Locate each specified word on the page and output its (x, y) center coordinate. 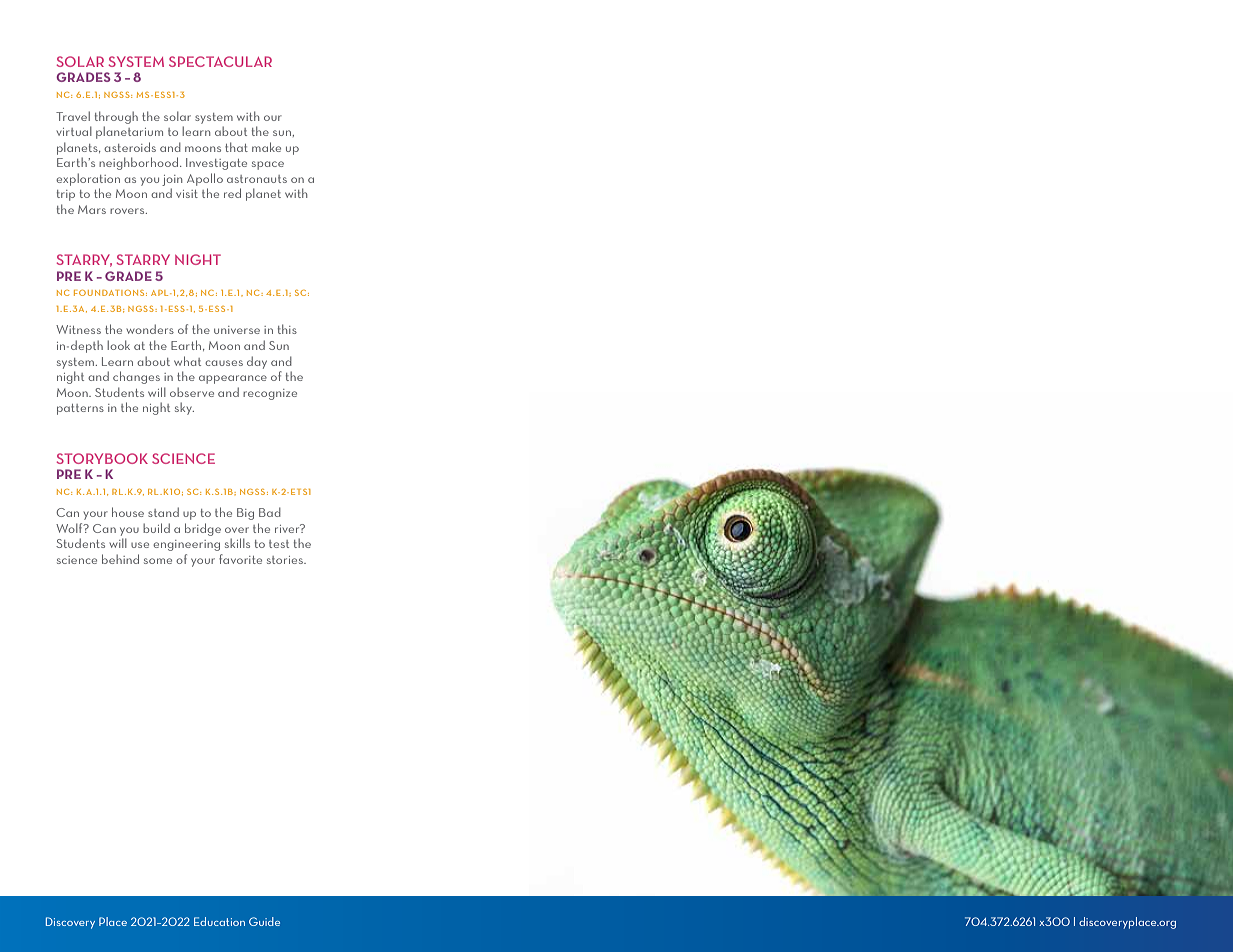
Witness (78, 329)
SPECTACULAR (220, 61)
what (187, 361)
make (266, 147)
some (158, 561)
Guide (264, 921)
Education (219, 921)
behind (120, 559)
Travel (73, 116)
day (257, 362)
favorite (240, 559)
